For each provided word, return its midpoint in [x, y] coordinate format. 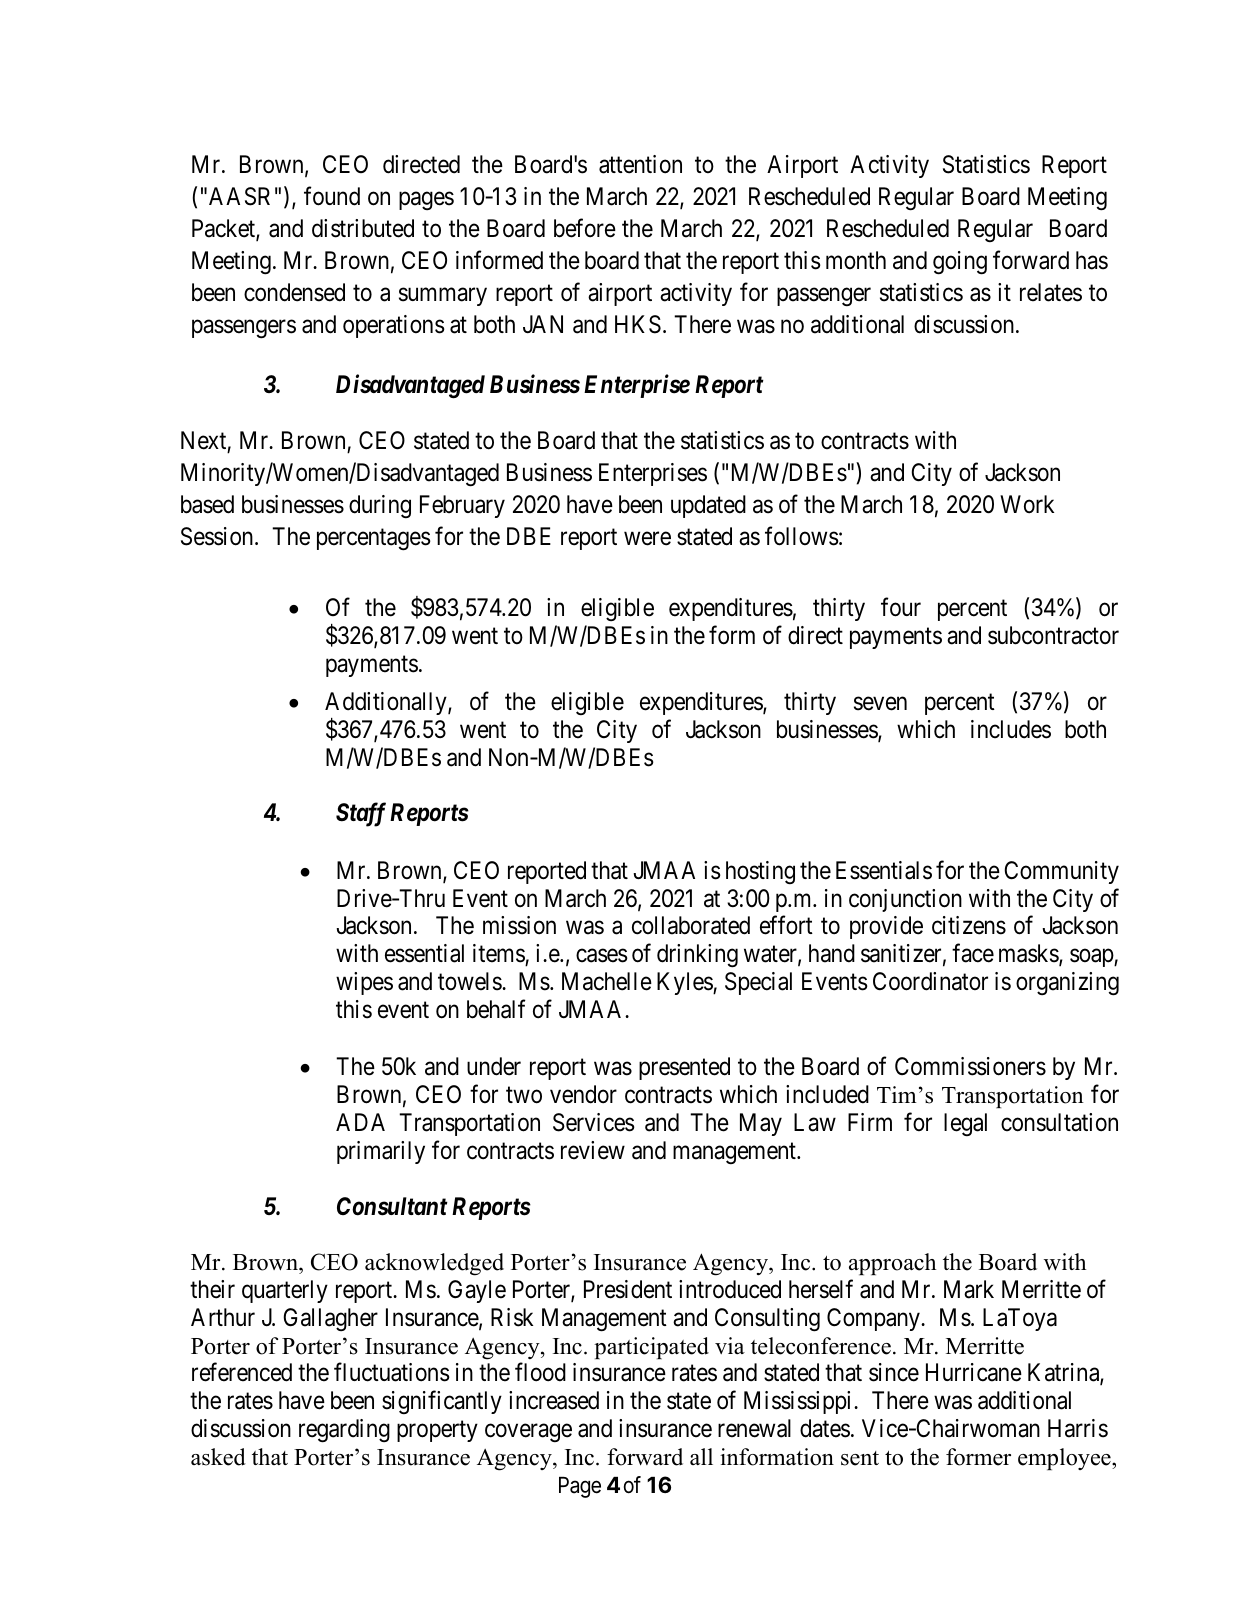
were [647, 539]
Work [1027, 504]
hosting [760, 872]
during [380, 506]
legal [965, 1124]
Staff [361, 814]
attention [640, 164]
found [332, 196]
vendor [583, 1094]
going [960, 263]
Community [1061, 872]
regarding [344, 1431]
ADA [360, 1122]
